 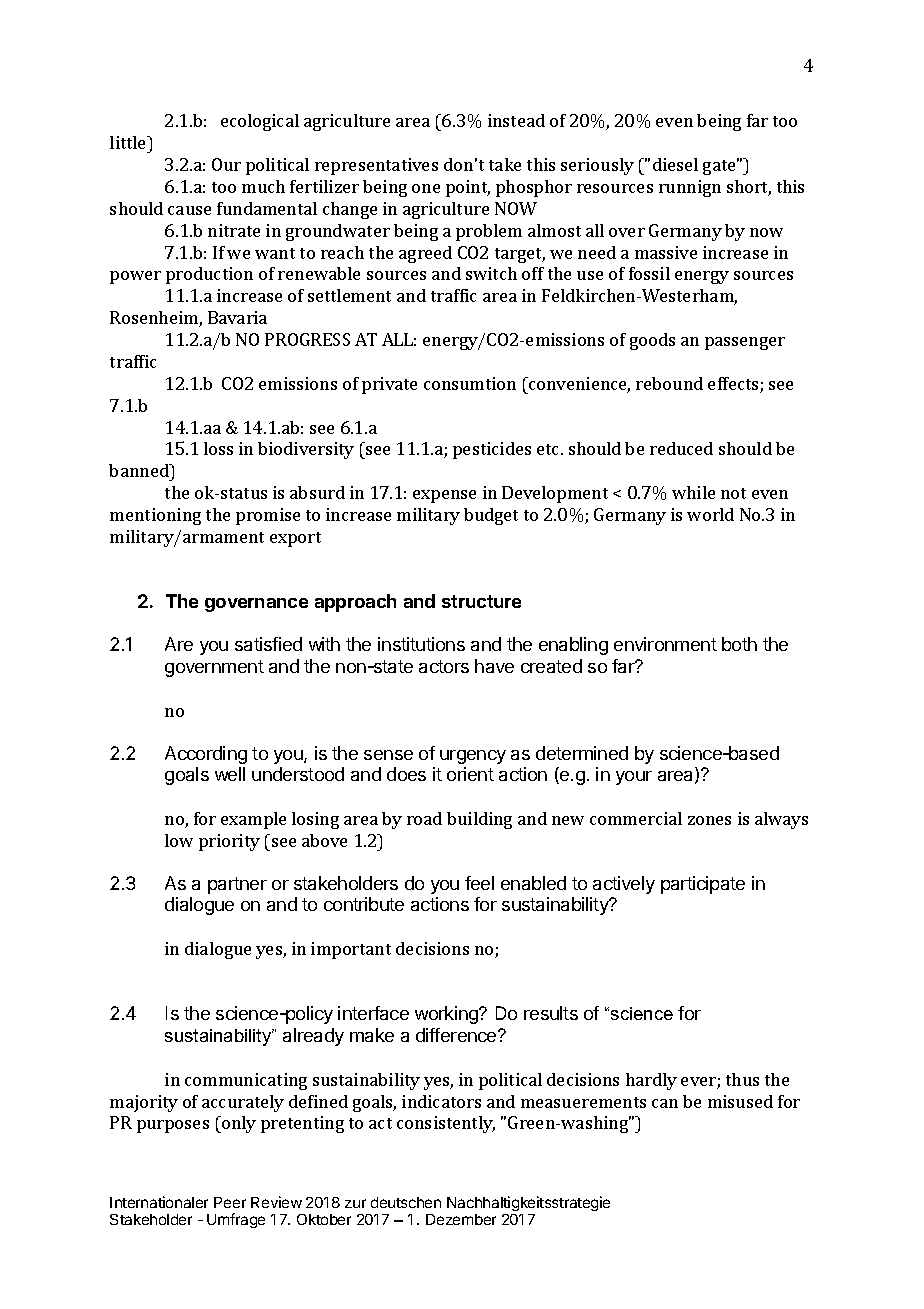 What do you see at coordinates (230, 1202) in the page?
I see `Peer` at bounding box center [230, 1202].
